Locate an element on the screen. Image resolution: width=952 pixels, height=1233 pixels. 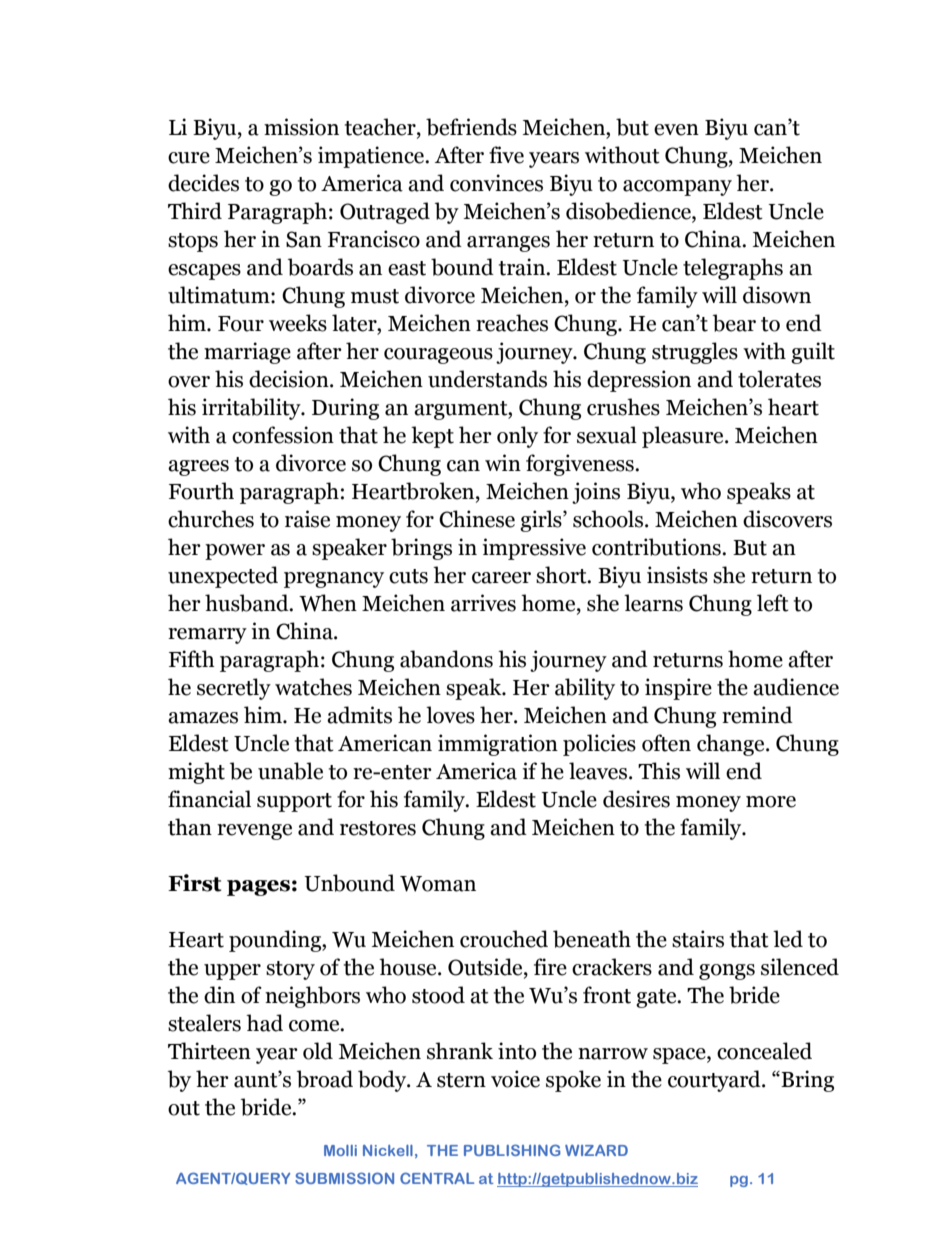
tolerates is located at coordinates (779, 379).
